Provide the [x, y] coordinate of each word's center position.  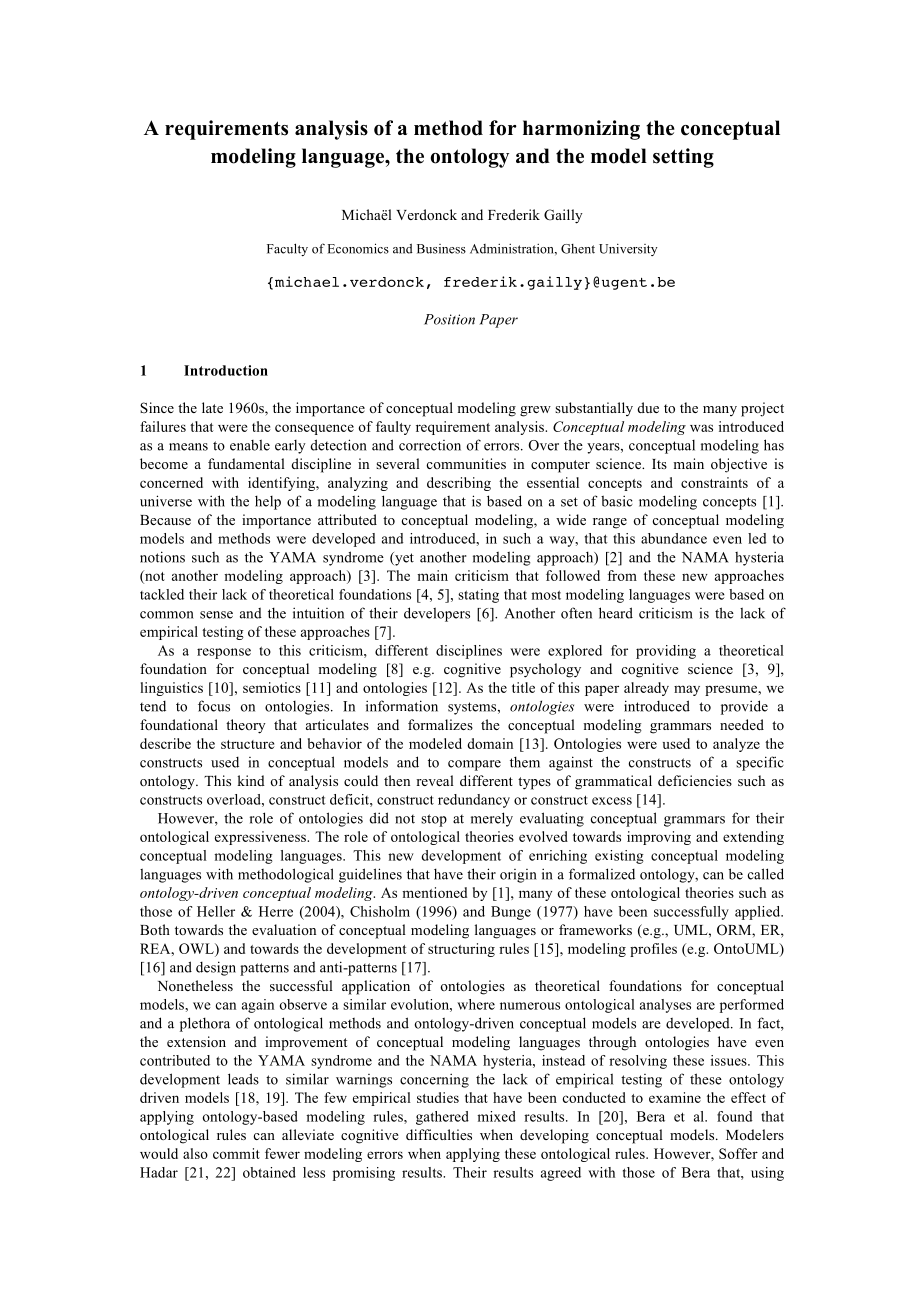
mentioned [434, 892]
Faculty [287, 249]
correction [430, 445]
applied [759, 913]
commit [236, 1153]
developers [437, 614]
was [701, 428]
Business [441, 249]
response [224, 653]
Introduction [226, 370]
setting [683, 158]
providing [666, 652]
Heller [216, 911]
